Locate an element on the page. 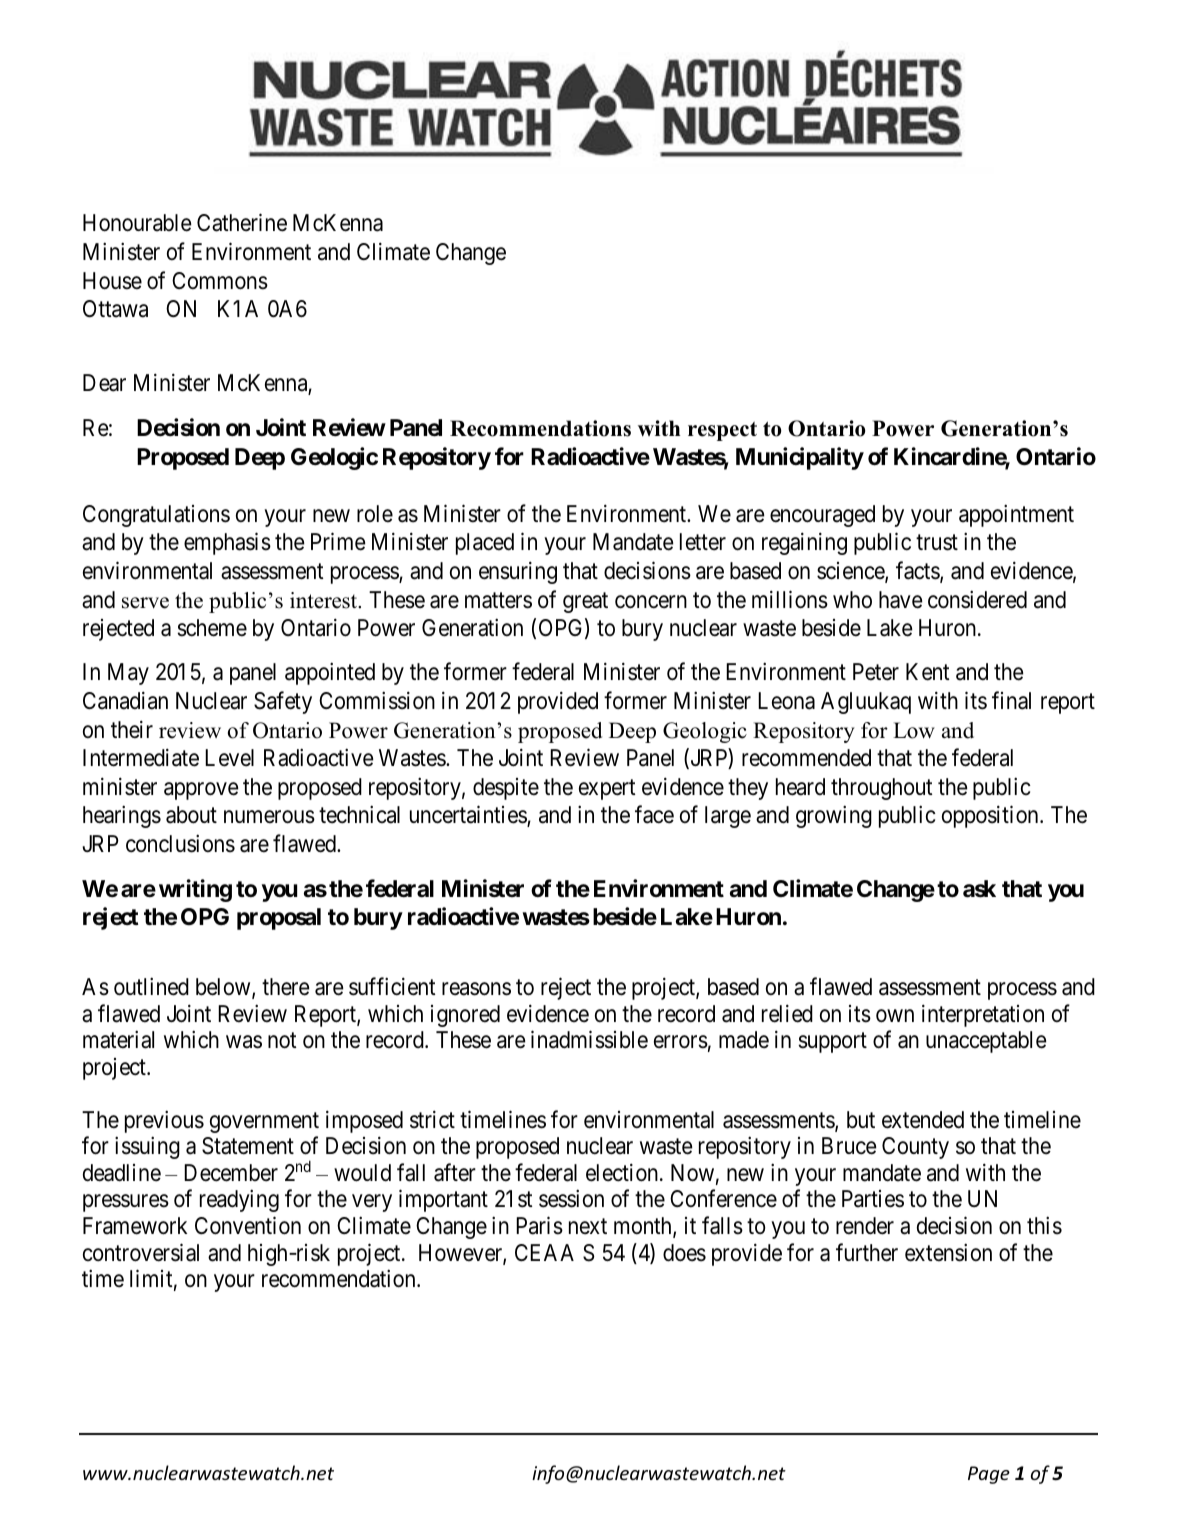  Page is located at coordinates (989, 1475).
